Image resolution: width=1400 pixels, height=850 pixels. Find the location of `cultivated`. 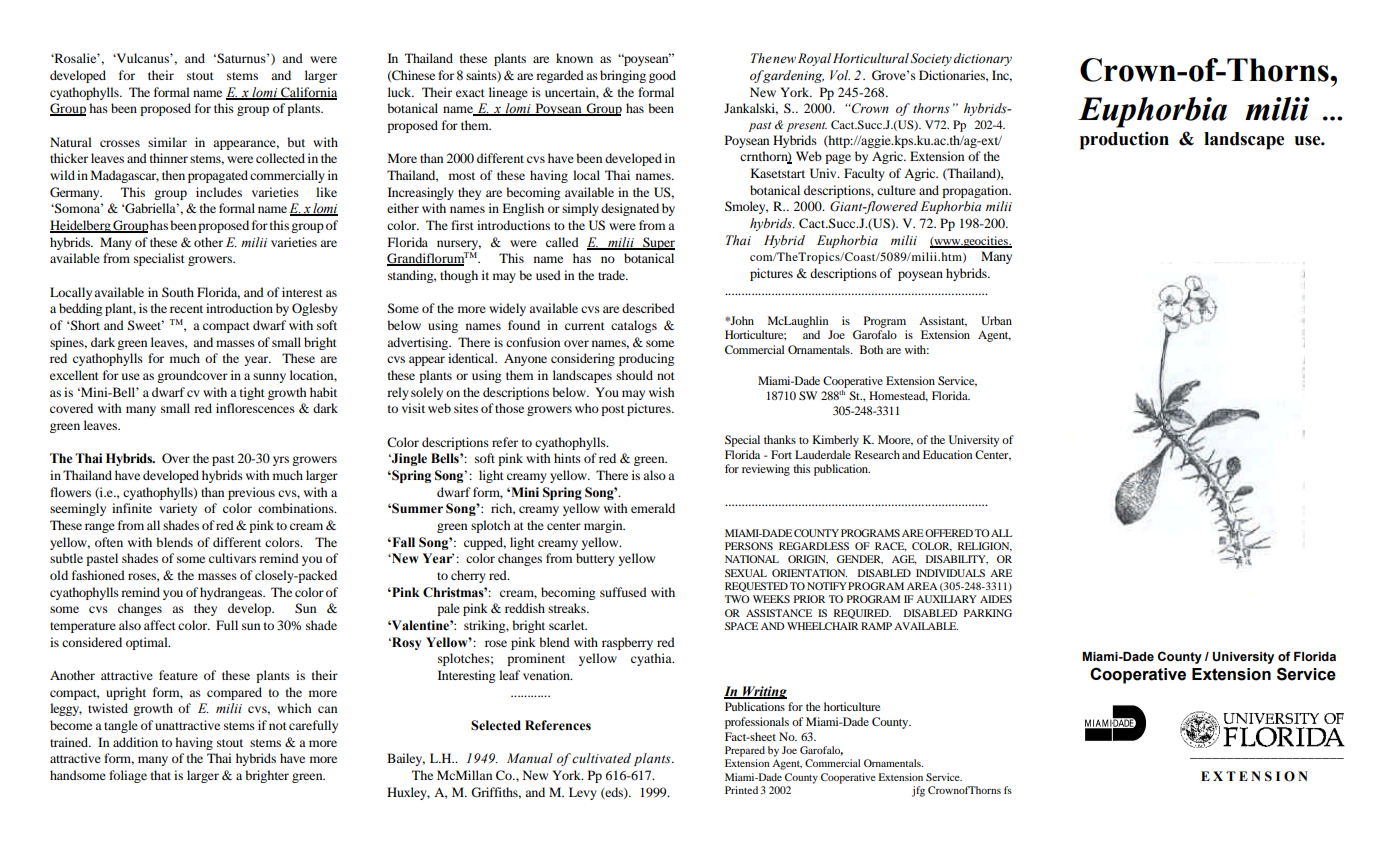

cultivated is located at coordinates (601, 758).
